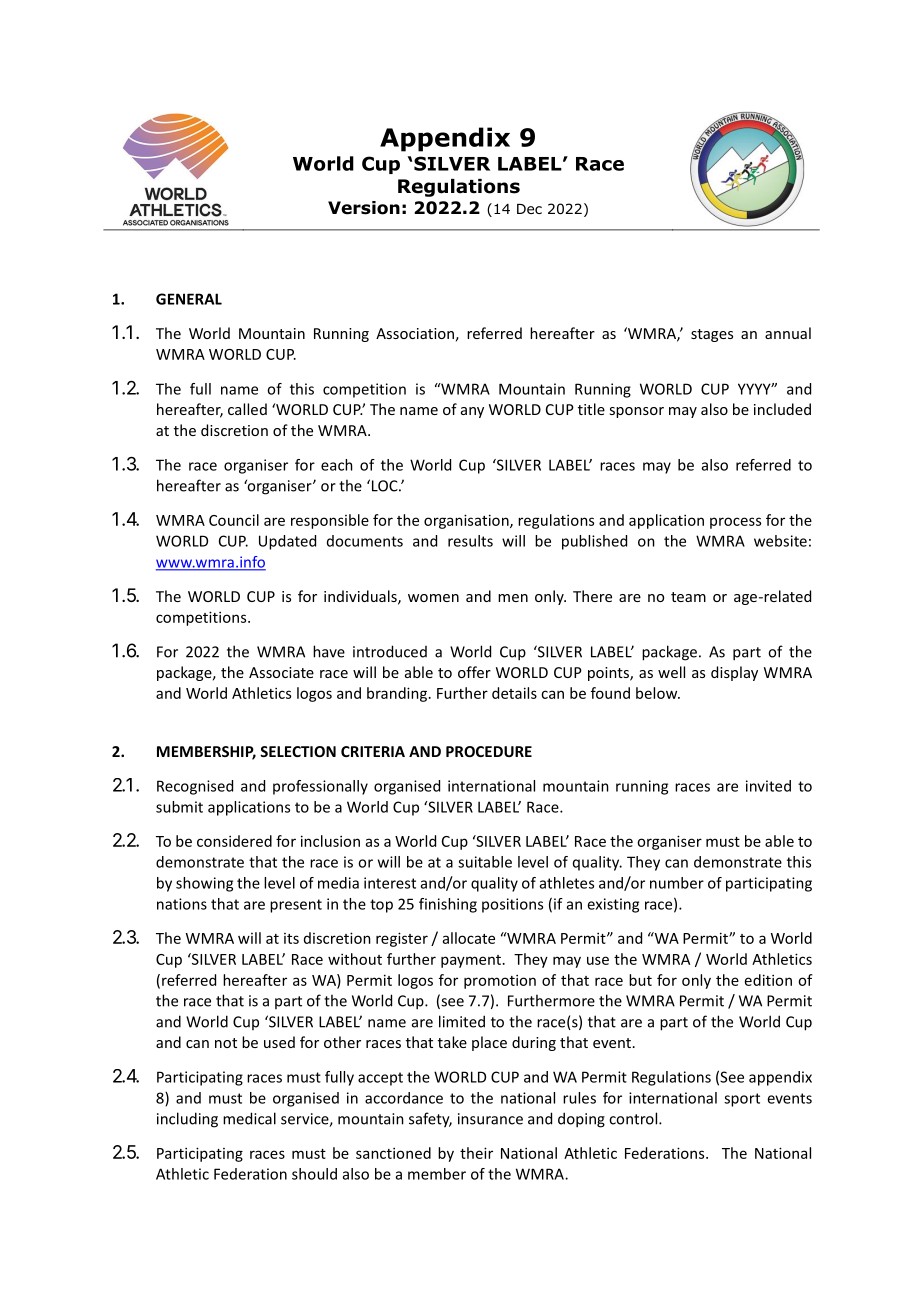 This screenshot has width=924, height=1308. I want to click on Associate, so click(281, 672).
